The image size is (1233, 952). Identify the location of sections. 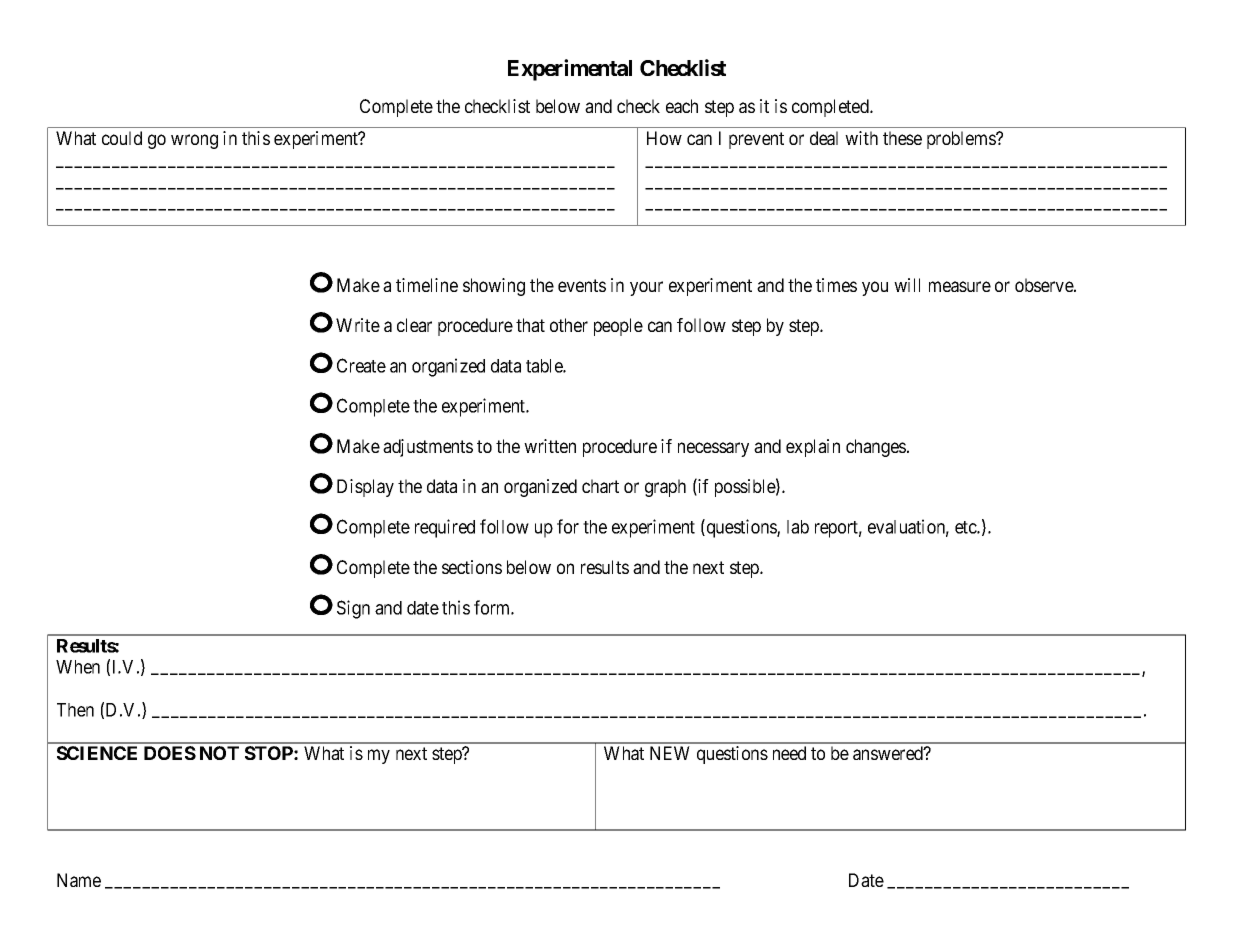
(472, 567).
